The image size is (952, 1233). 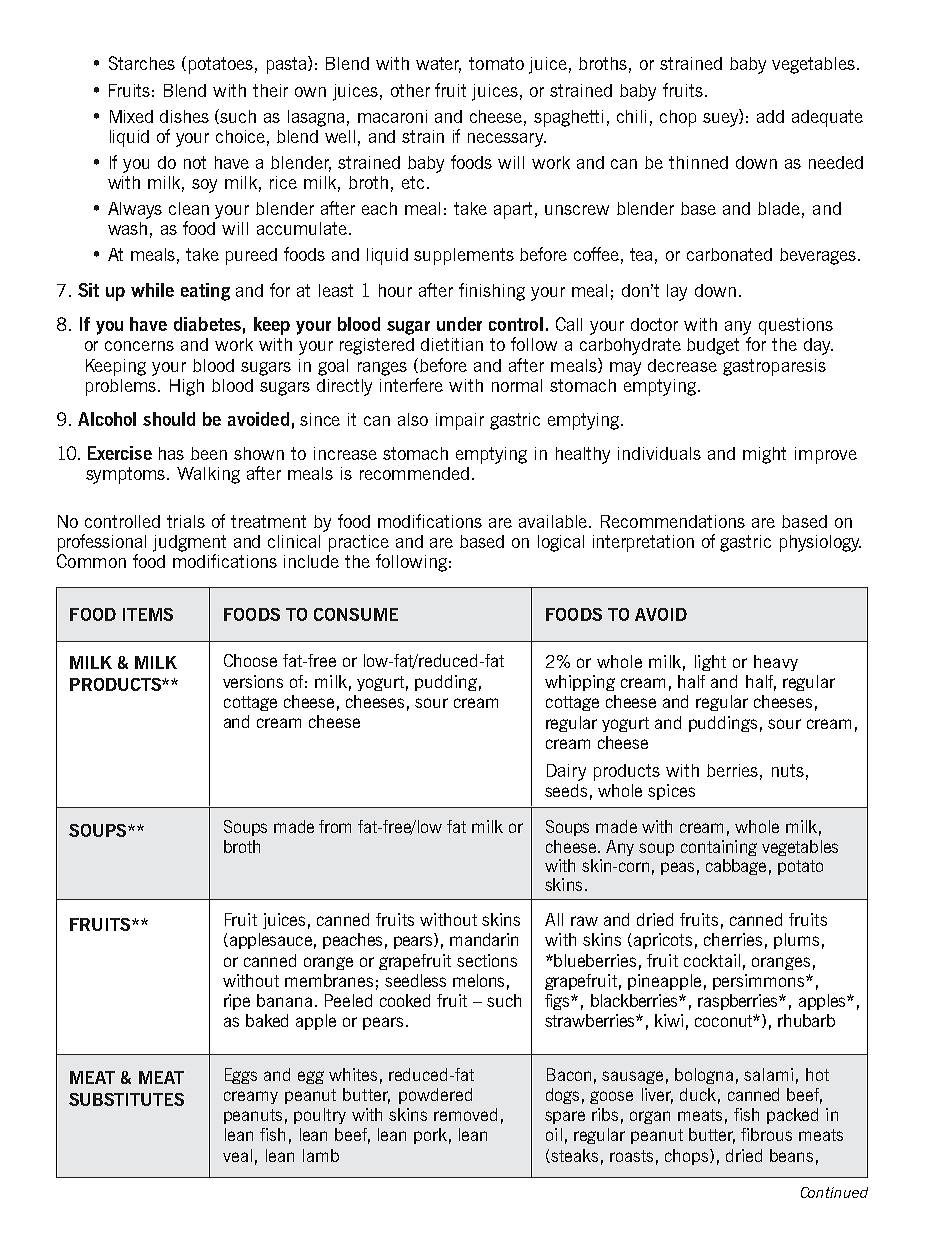 What do you see at coordinates (356, 614) in the document?
I see `CONSUME` at bounding box center [356, 614].
